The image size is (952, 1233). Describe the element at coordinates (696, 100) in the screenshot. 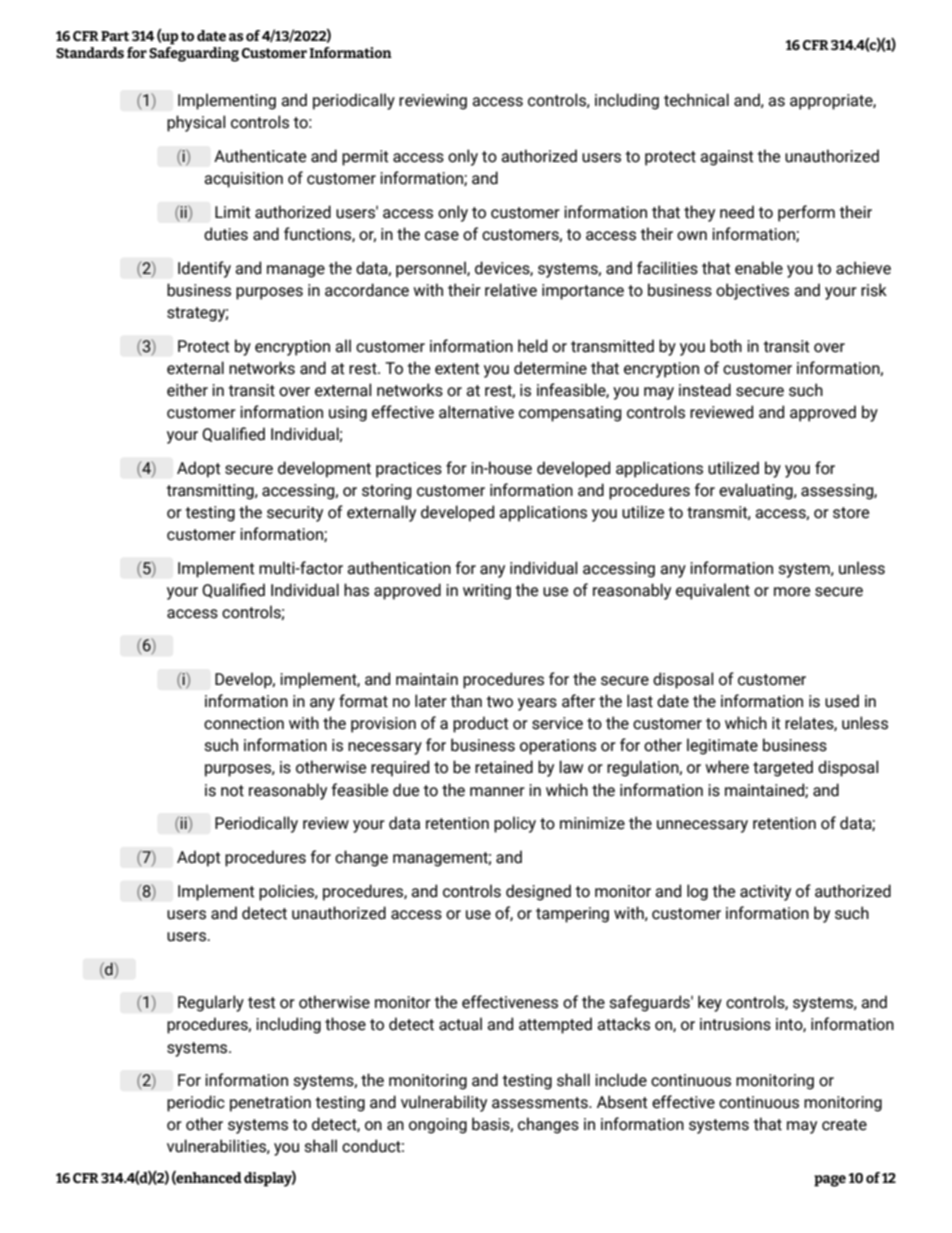

I see `technical` at that location.
